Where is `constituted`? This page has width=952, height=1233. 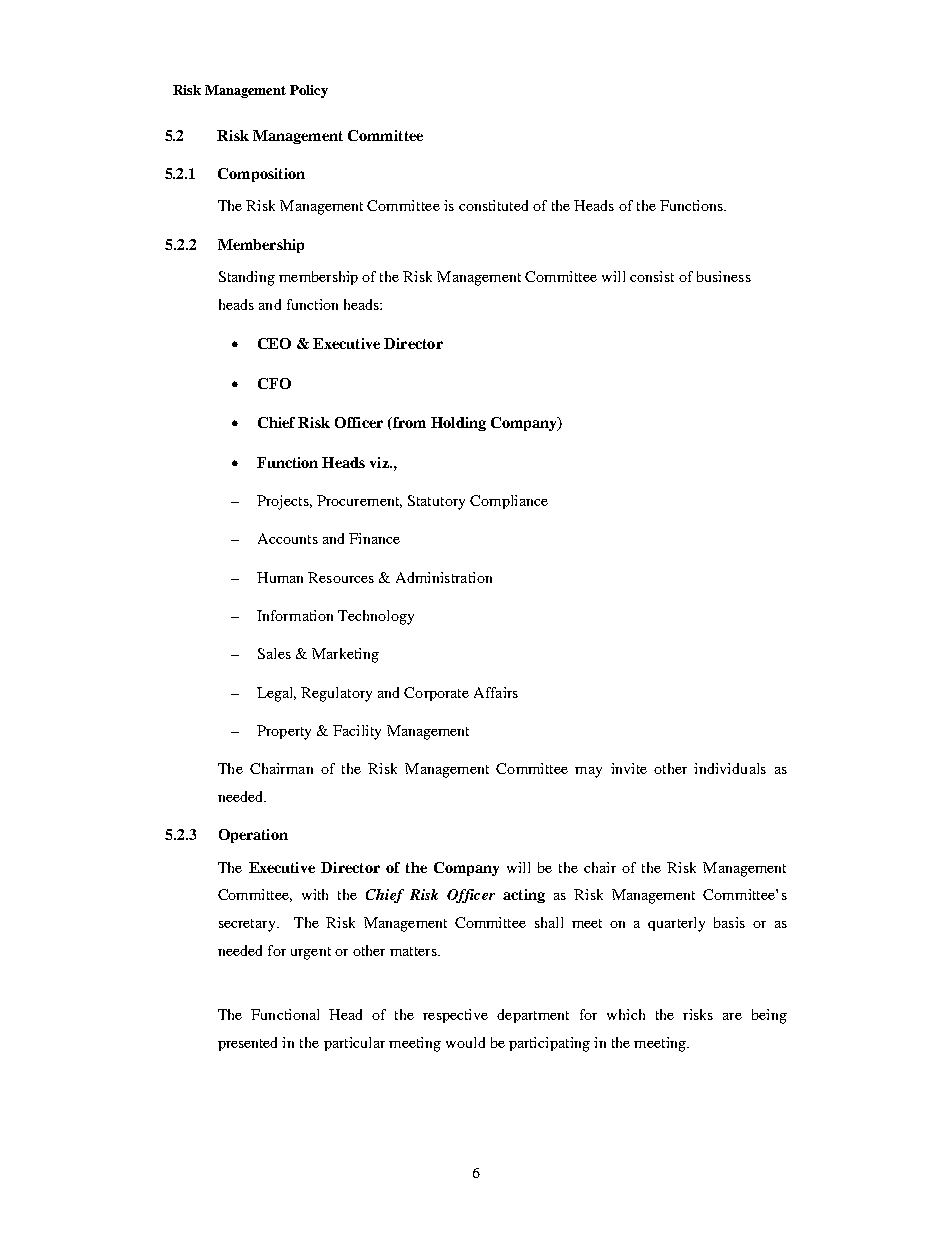
constituted is located at coordinates (493, 205).
